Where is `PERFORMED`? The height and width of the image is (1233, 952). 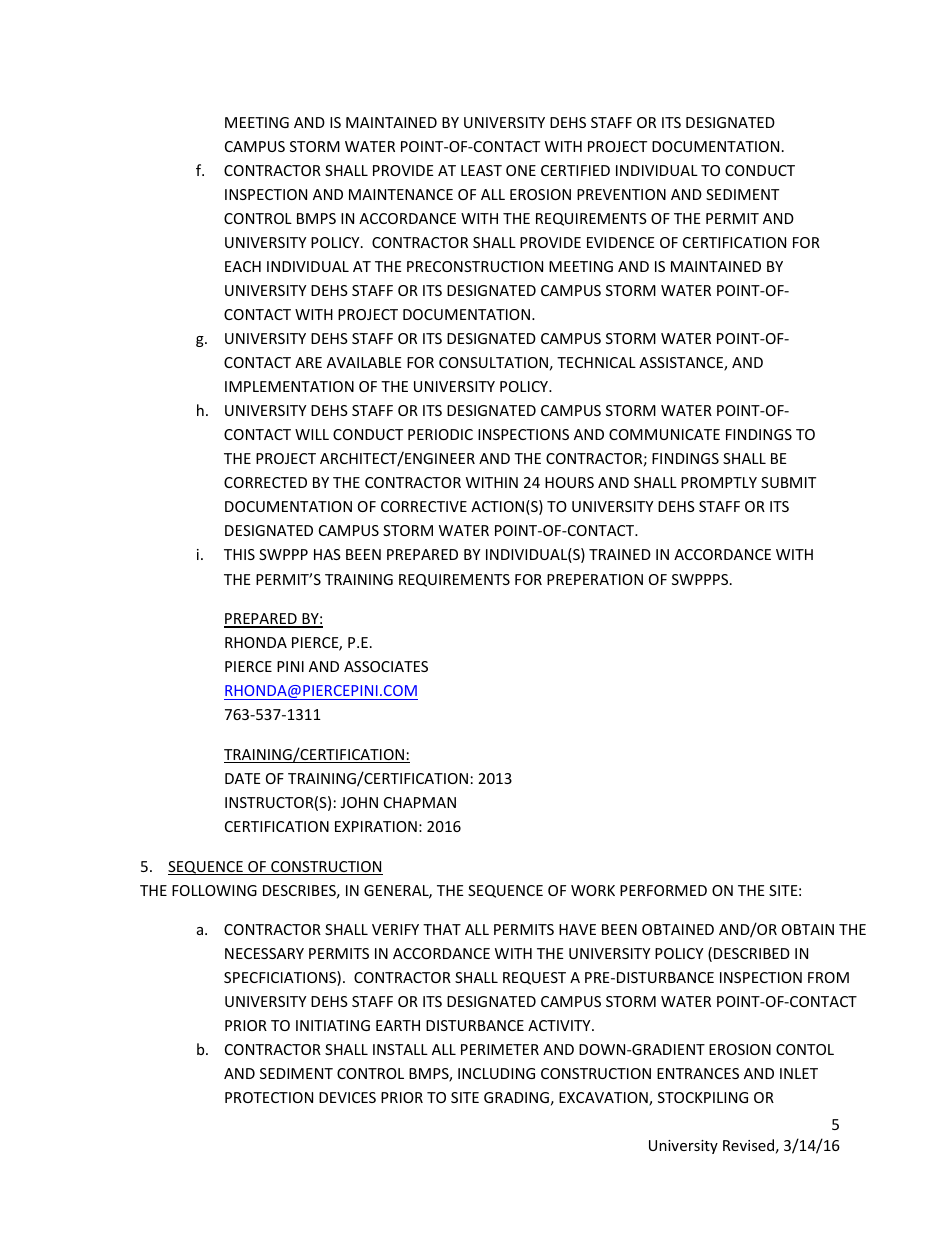
PERFORMED is located at coordinates (663, 890).
